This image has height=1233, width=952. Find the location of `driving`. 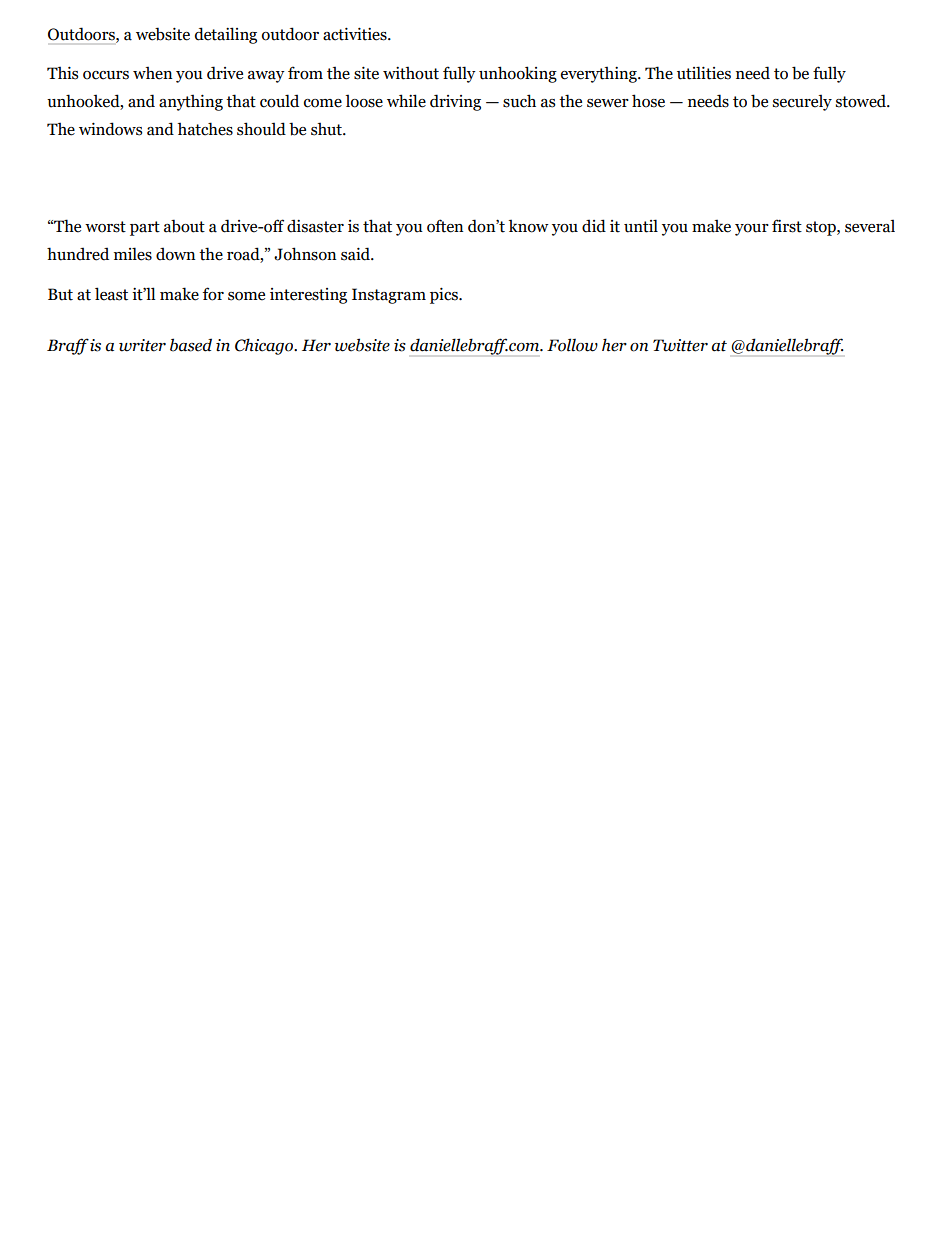

driving is located at coordinates (455, 102).
